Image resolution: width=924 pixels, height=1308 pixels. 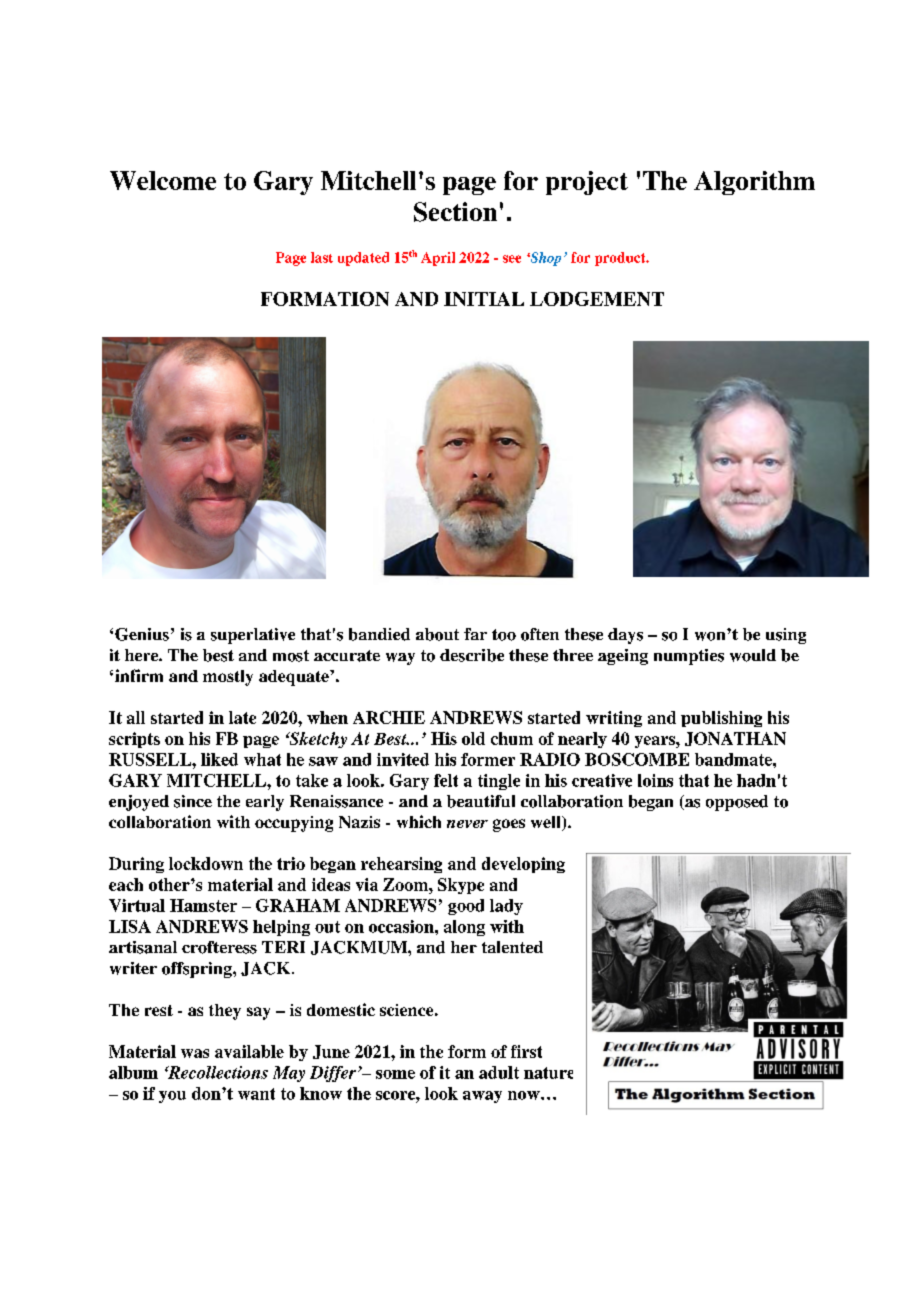 What do you see at coordinates (754, 183) in the screenshot?
I see `Algorithm` at bounding box center [754, 183].
